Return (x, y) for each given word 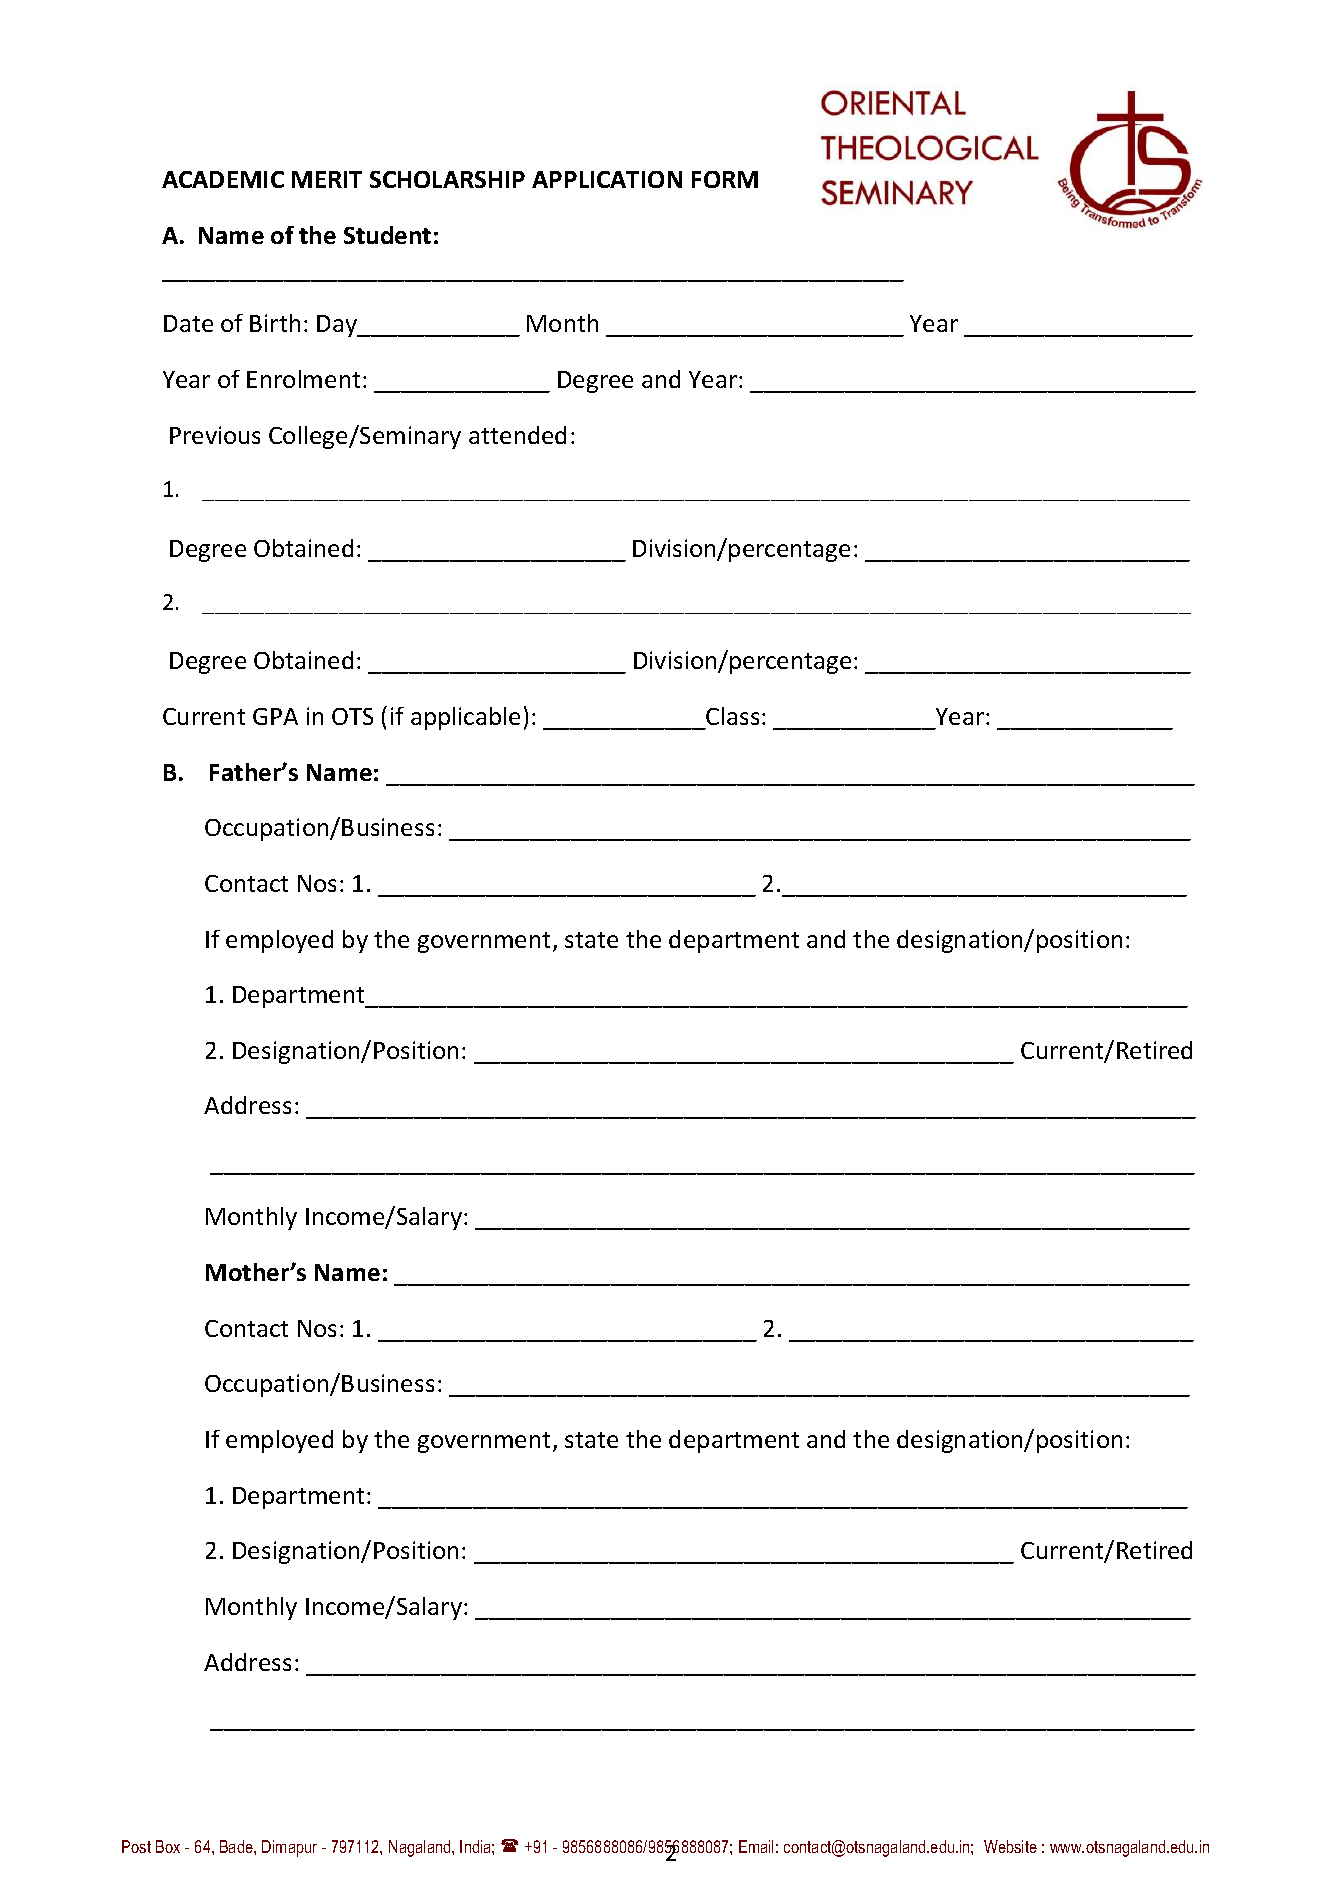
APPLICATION (607, 179)
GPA (275, 716)
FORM (725, 179)
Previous (215, 435)
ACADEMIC (223, 179)
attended (517, 435)
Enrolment (303, 379)
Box (168, 1846)
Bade (237, 1846)
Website (1010, 1846)
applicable (465, 718)
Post (136, 1846)
